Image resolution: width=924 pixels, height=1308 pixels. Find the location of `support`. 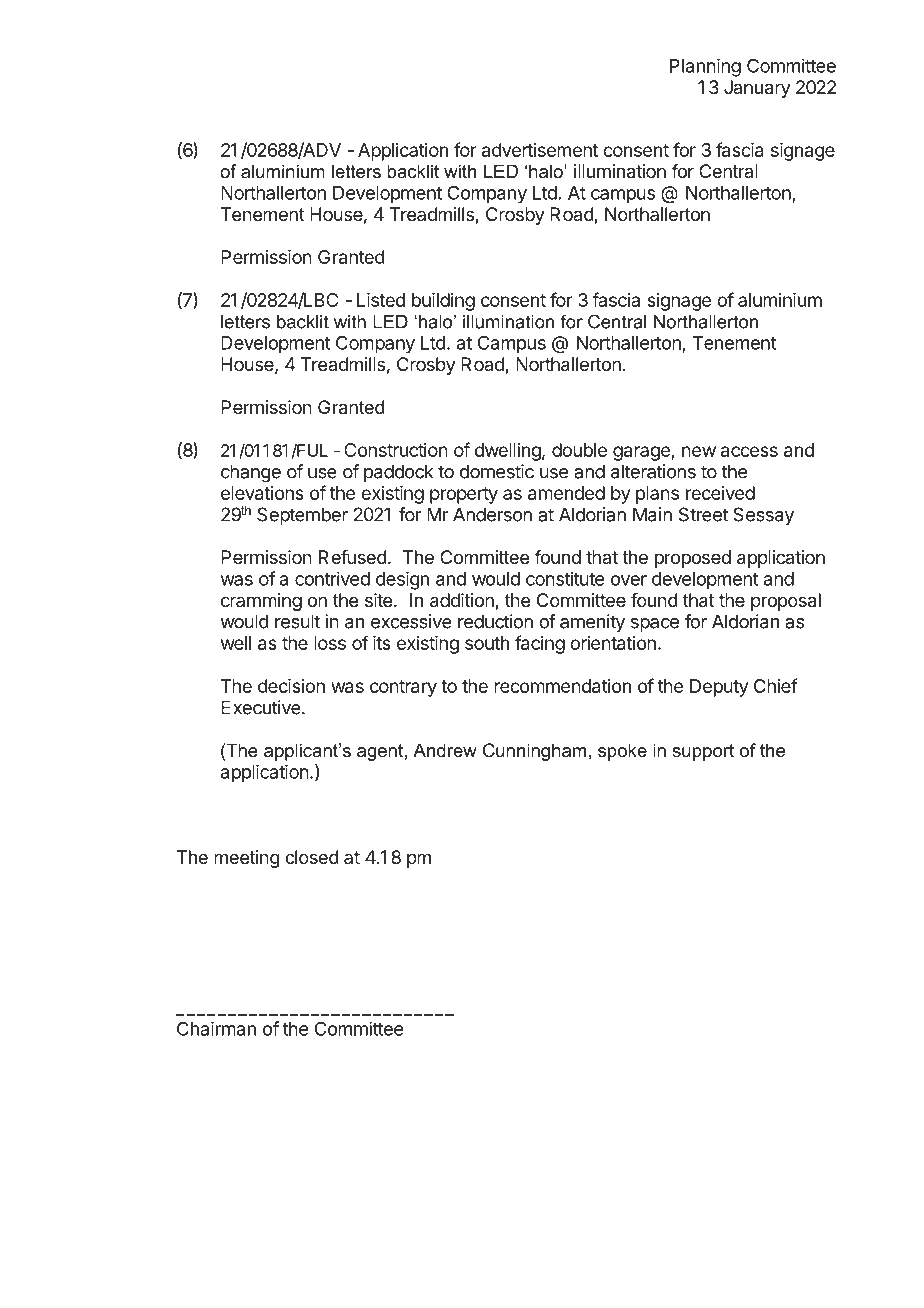

support is located at coordinates (703, 752).
